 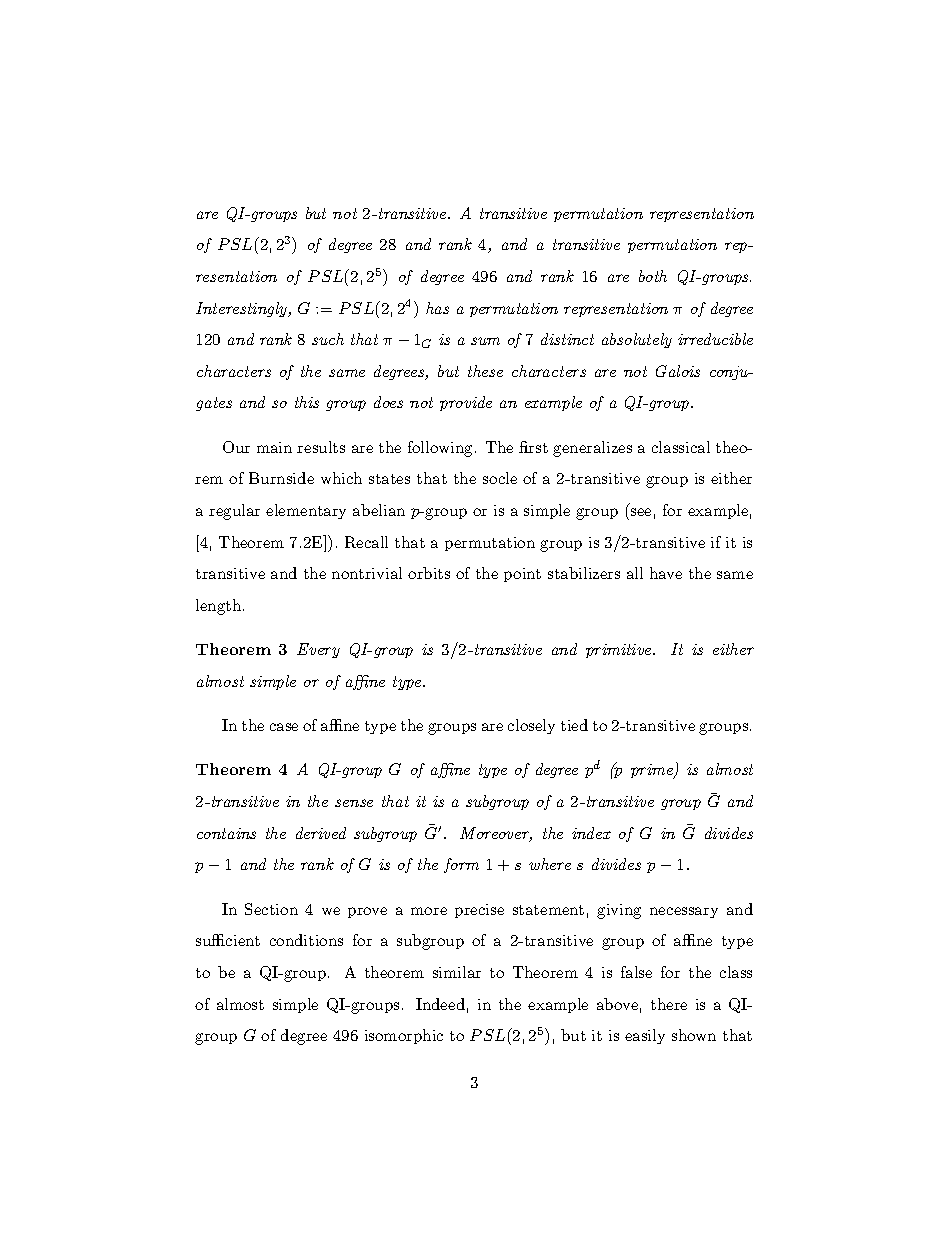 What do you see at coordinates (243, 309) in the screenshot?
I see `Interestingly` at bounding box center [243, 309].
